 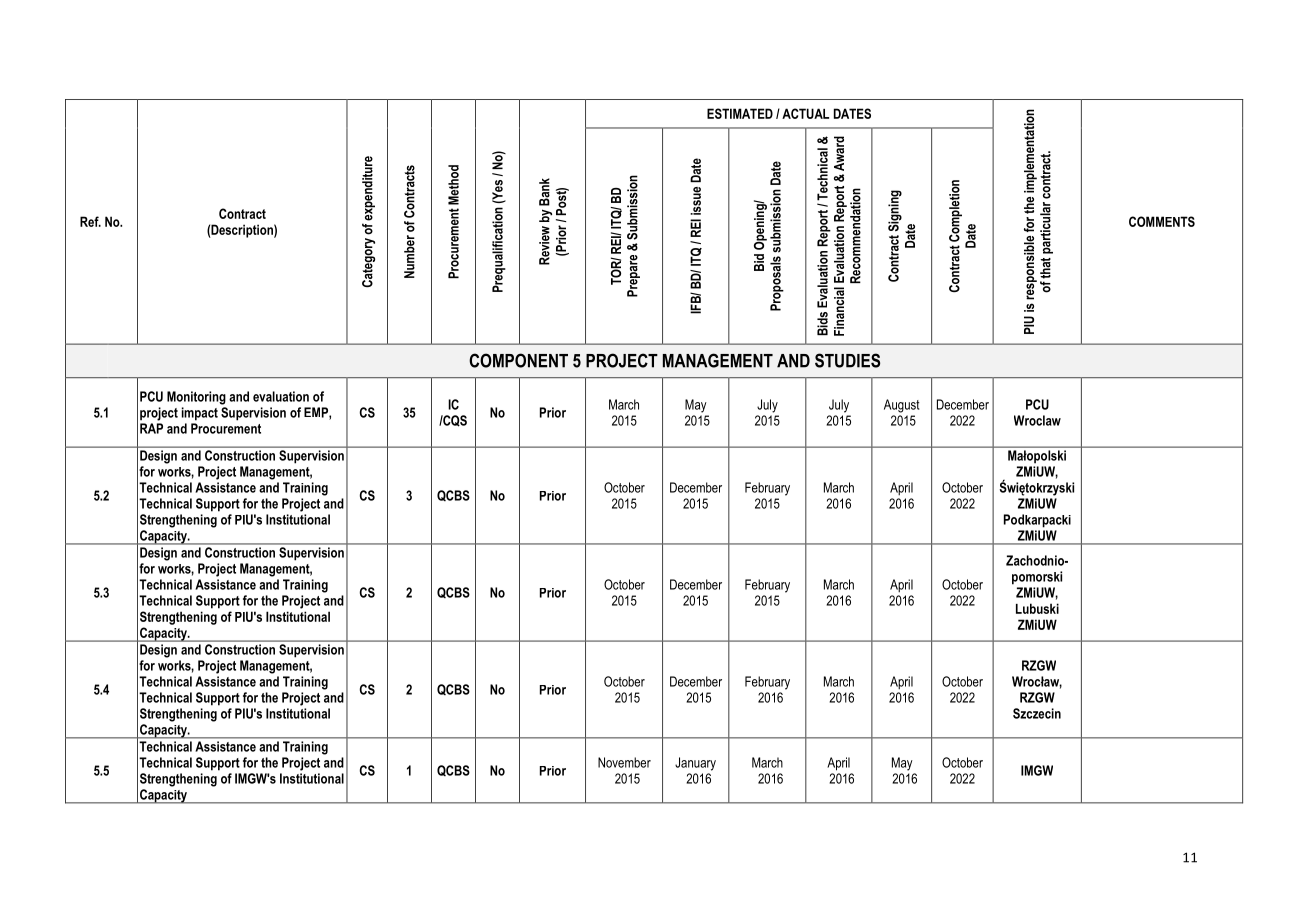 What do you see at coordinates (1162, 221) in the screenshot?
I see `COMMENTS` at bounding box center [1162, 221].
